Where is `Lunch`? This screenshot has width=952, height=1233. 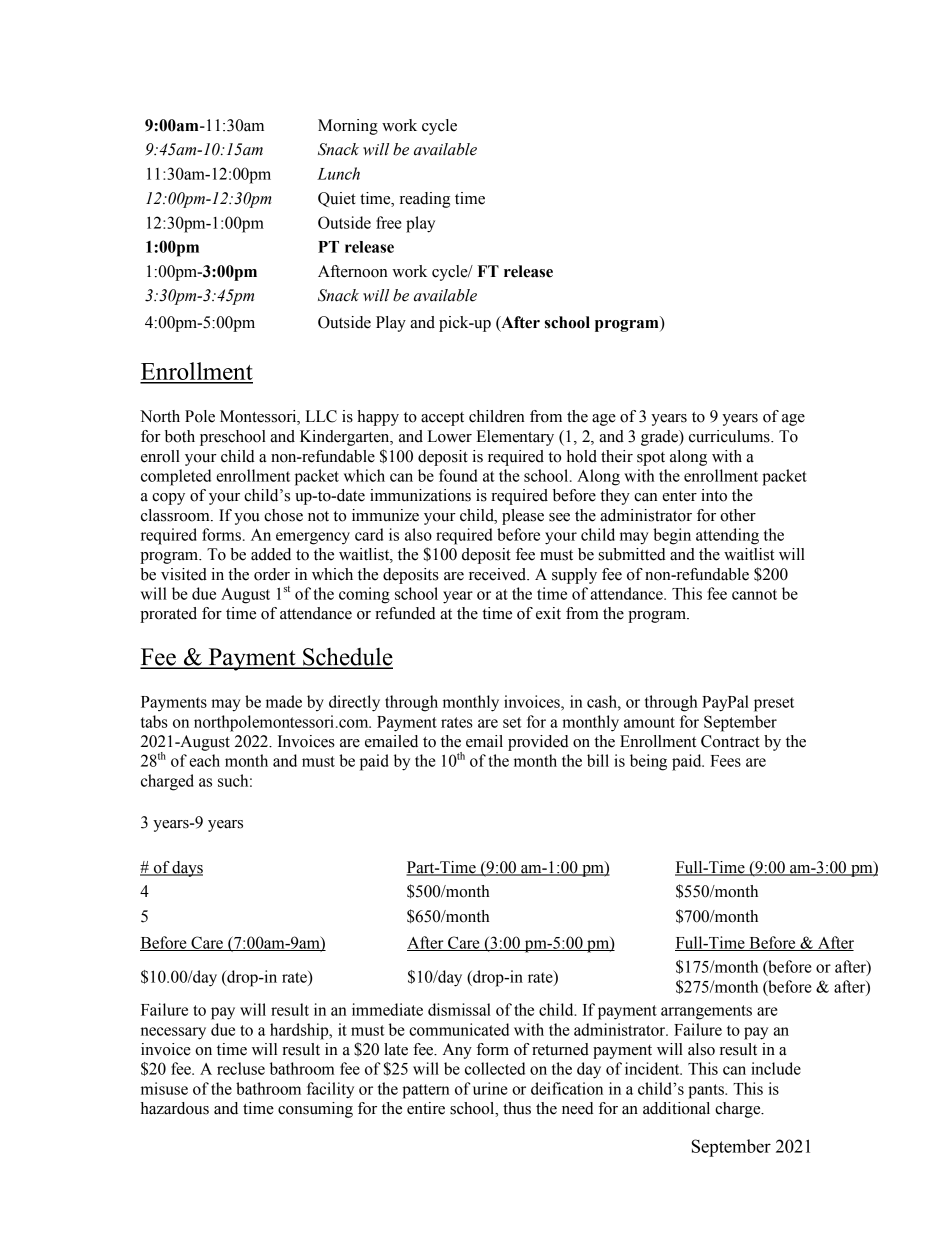
Lunch is located at coordinates (338, 173).
